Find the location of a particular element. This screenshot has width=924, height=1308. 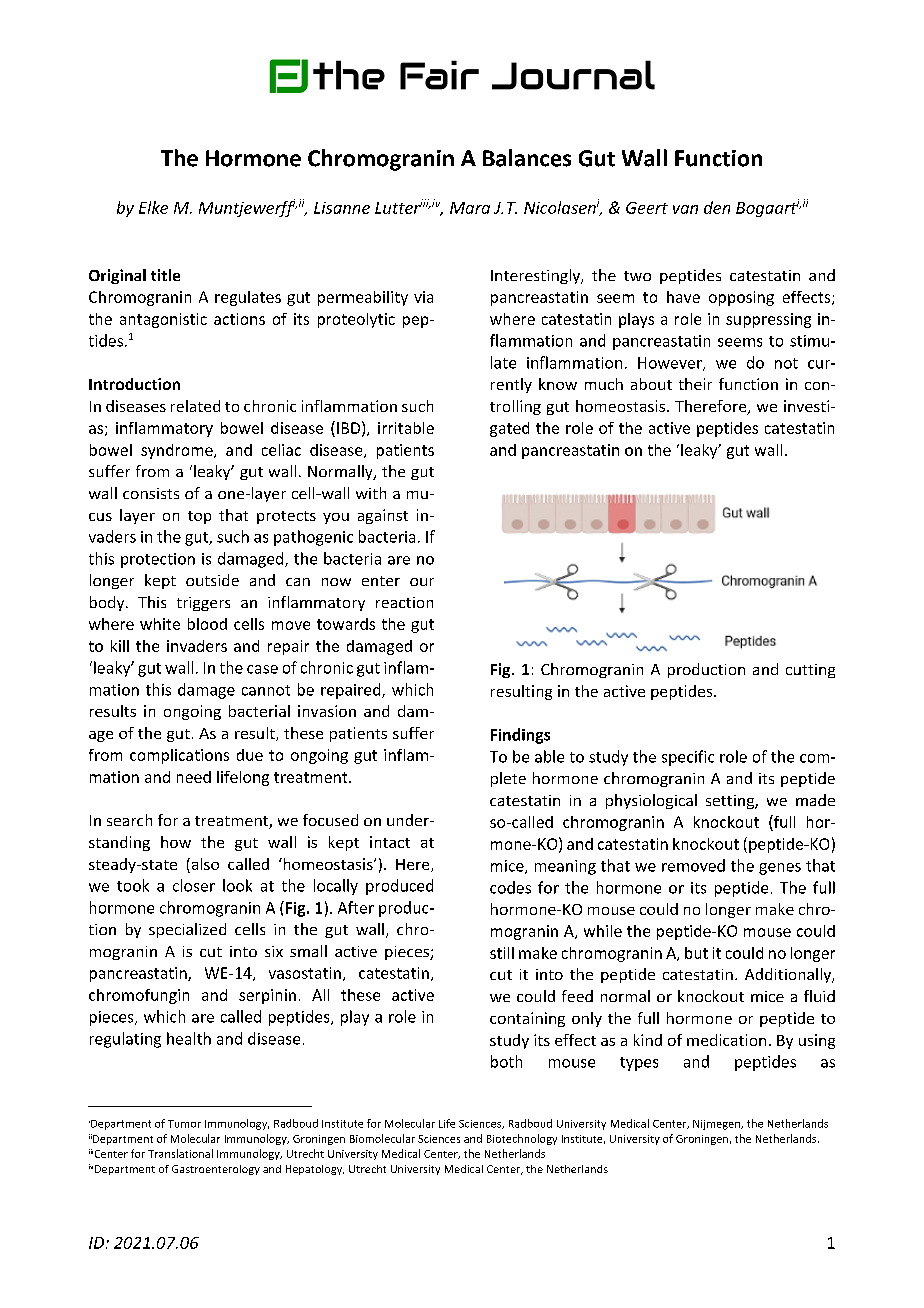

den is located at coordinates (717, 207).
